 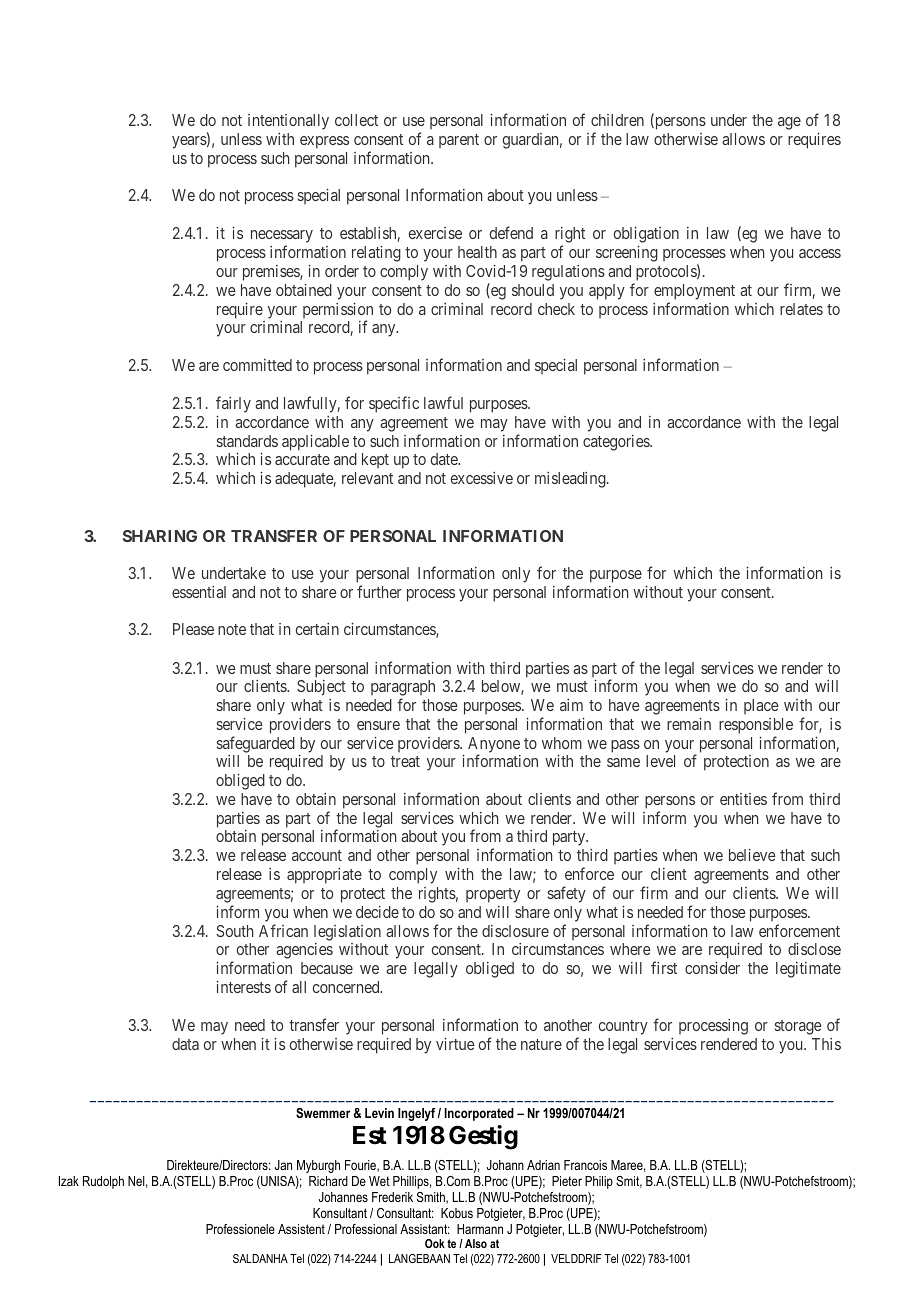 I want to click on virtue, so click(x=455, y=1044).
